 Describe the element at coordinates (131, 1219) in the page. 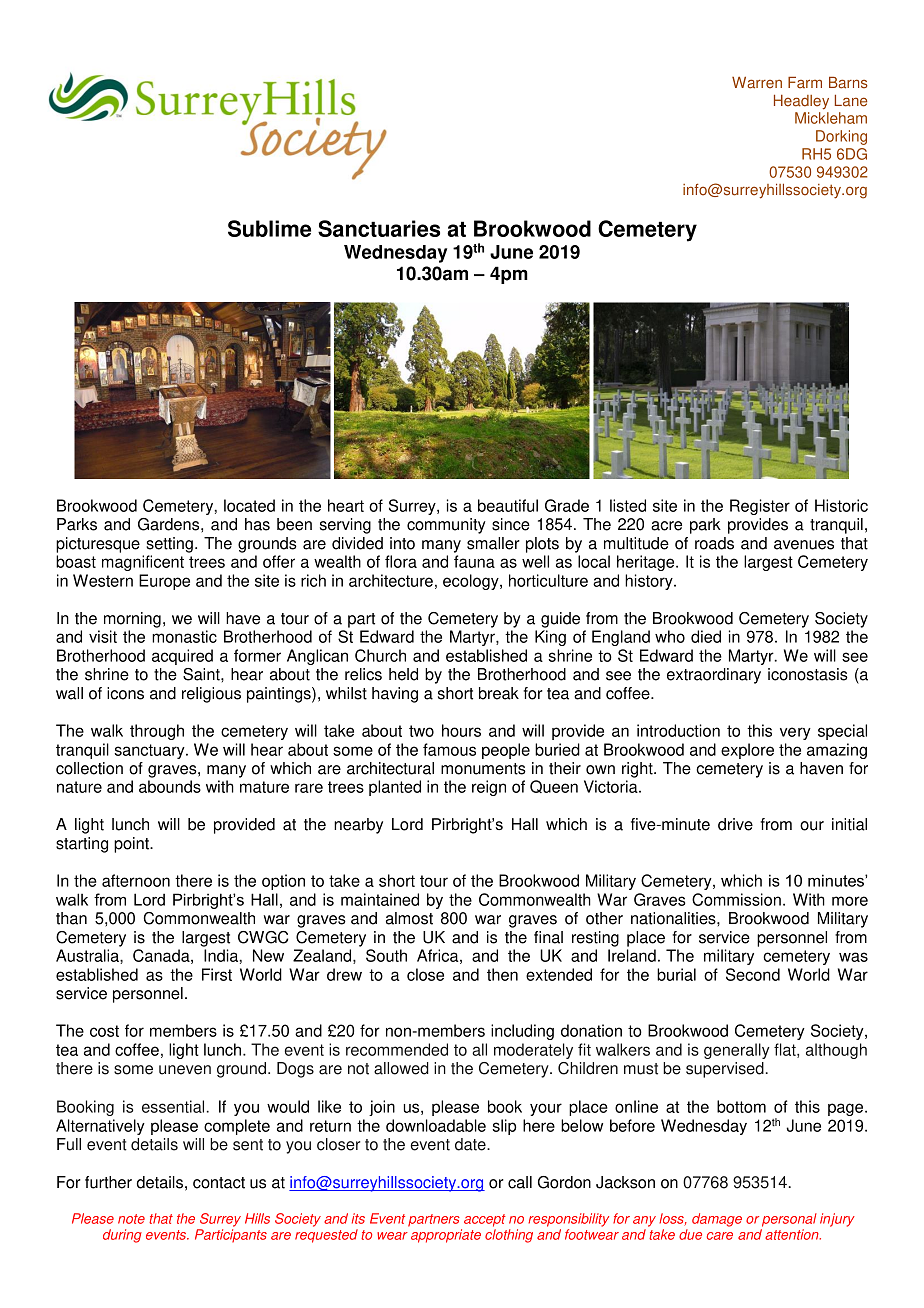

I see `note` at that location.
